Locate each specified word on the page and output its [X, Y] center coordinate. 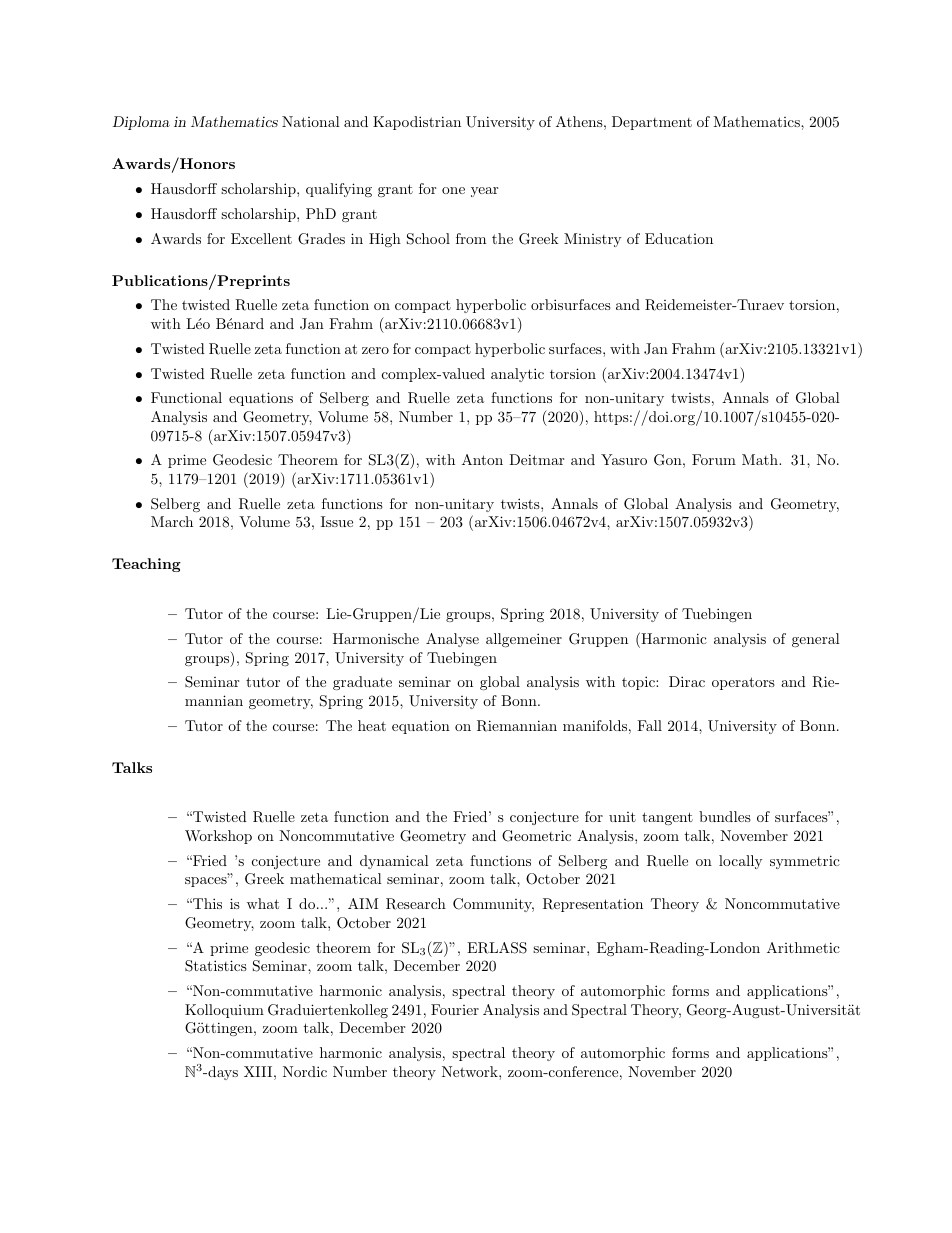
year [484, 192]
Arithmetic [803, 947]
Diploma [141, 123]
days [222, 1073]
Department [652, 123]
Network [471, 1071]
